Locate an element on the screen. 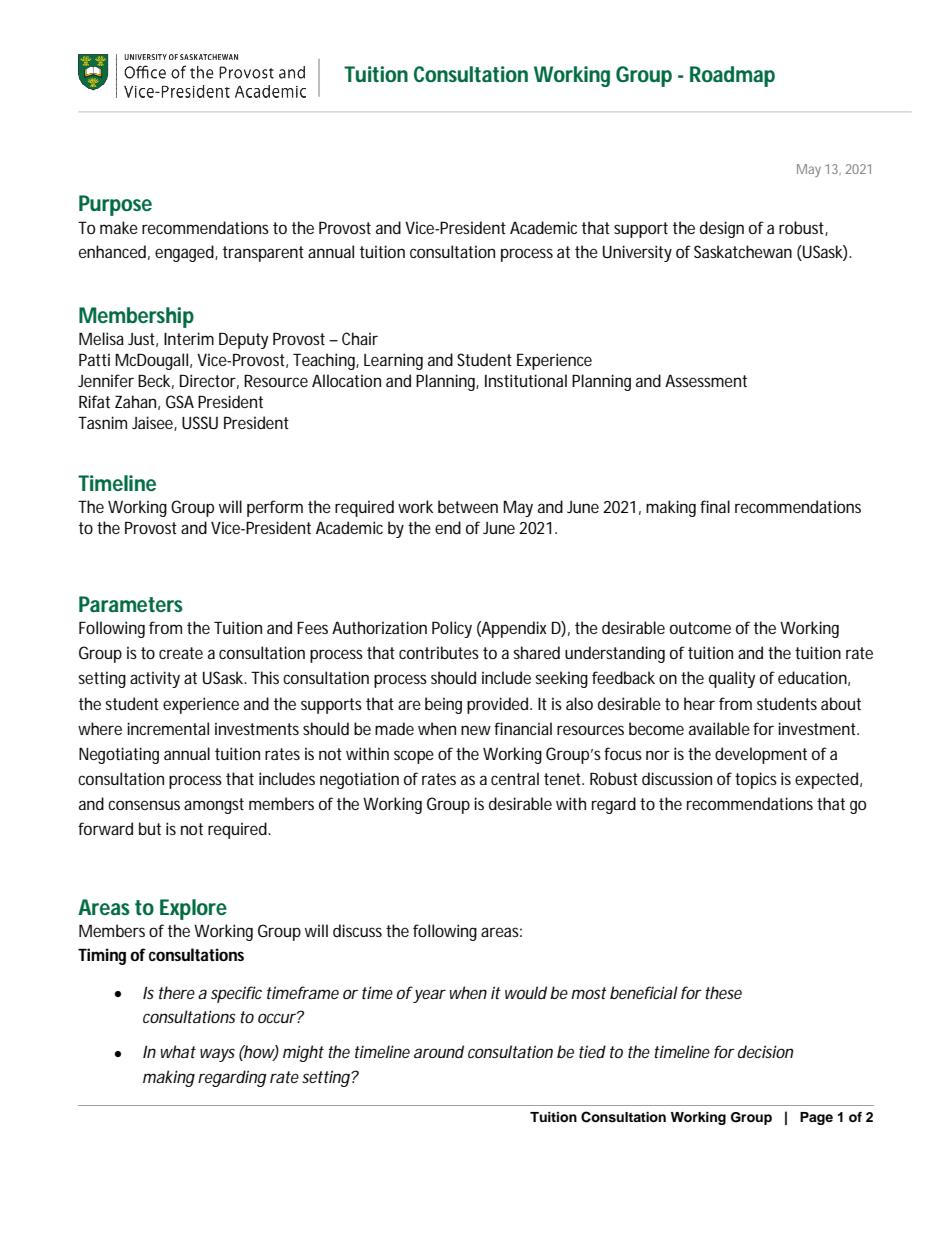 Image resolution: width=952 pixels, height=1233 pixels. Parameters is located at coordinates (131, 604).
